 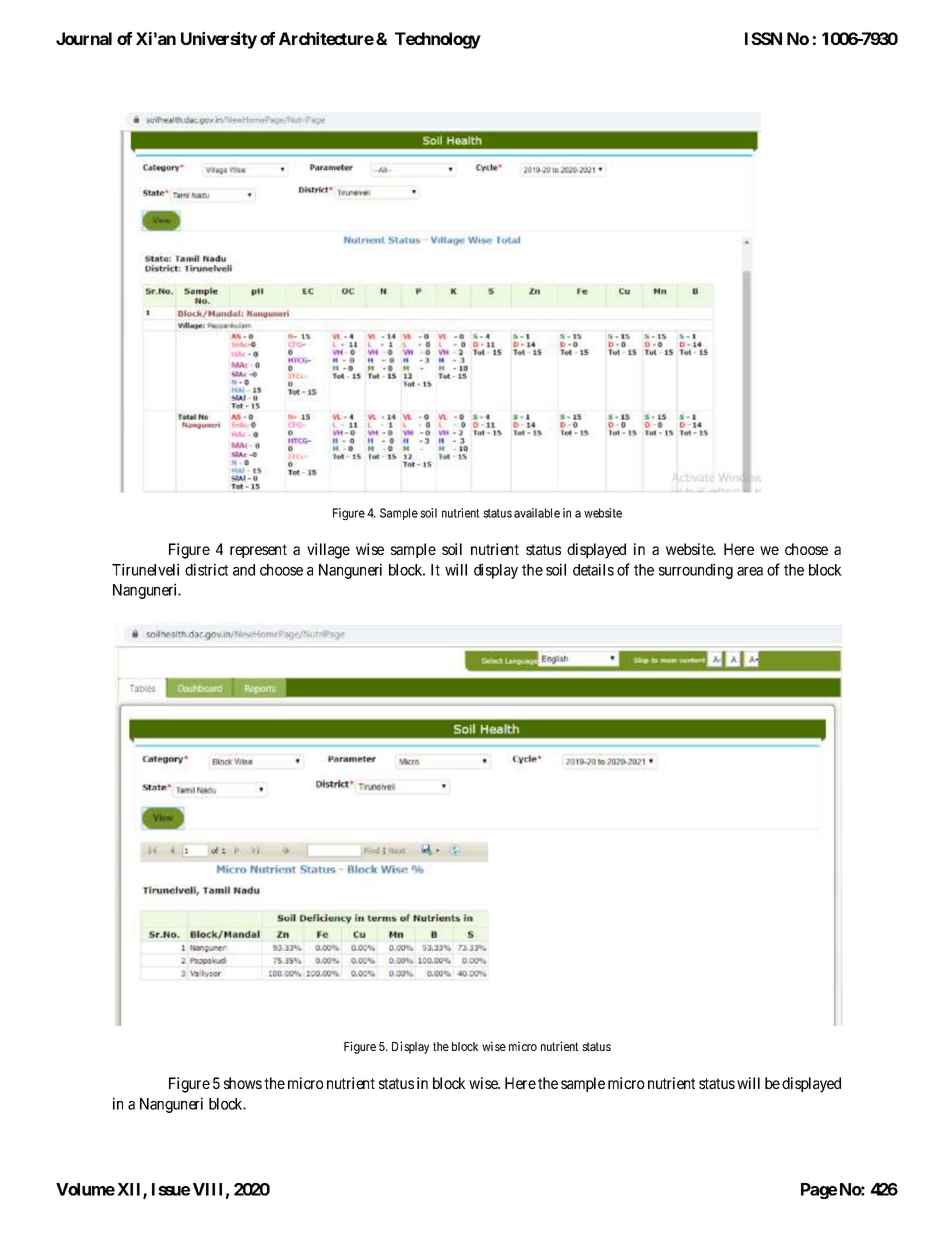 What do you see at coordinates (537, 513) in the page?
I see `available` at bounding box center [537, 513].
